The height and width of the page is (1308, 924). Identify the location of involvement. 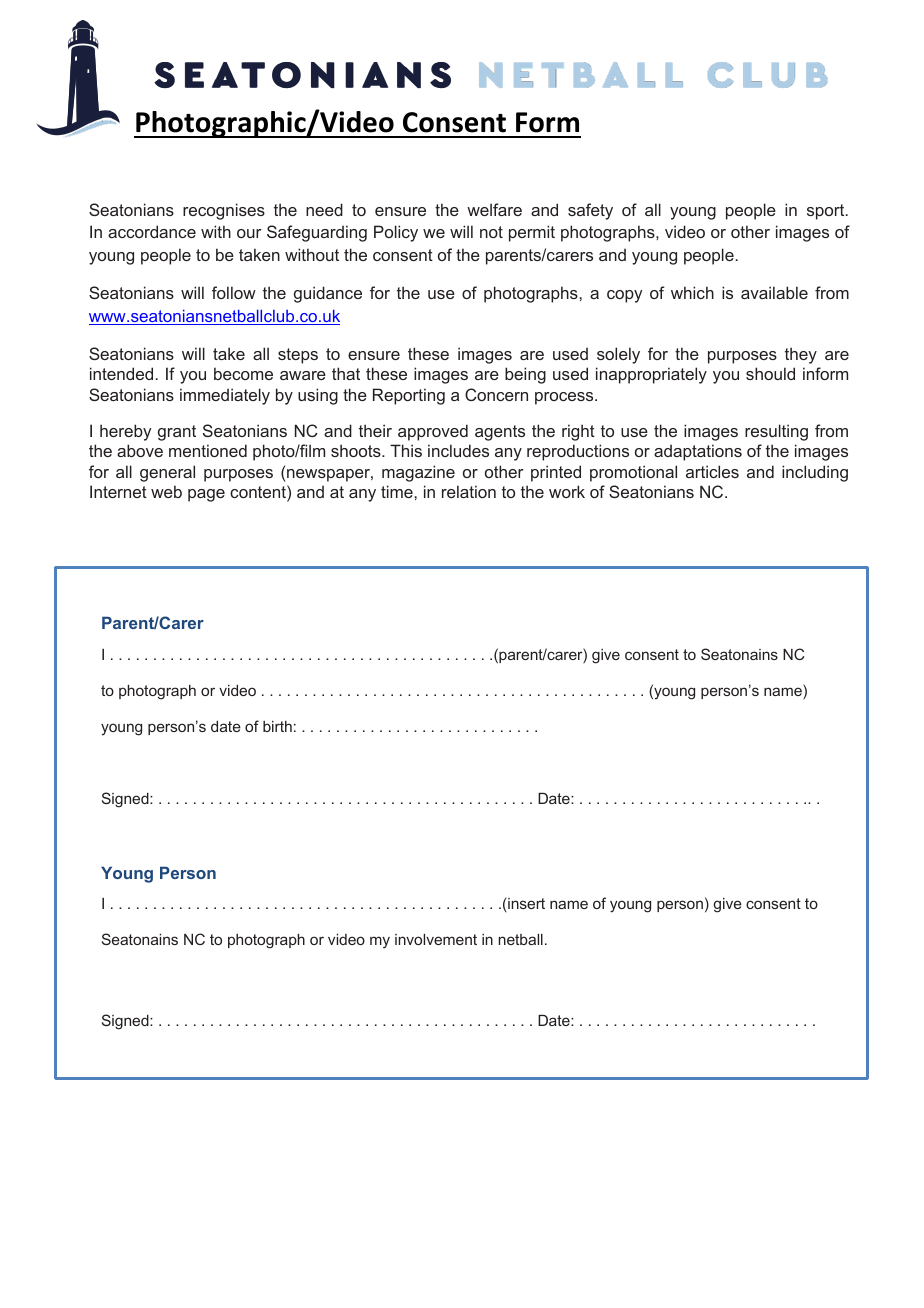
(436, 939).
